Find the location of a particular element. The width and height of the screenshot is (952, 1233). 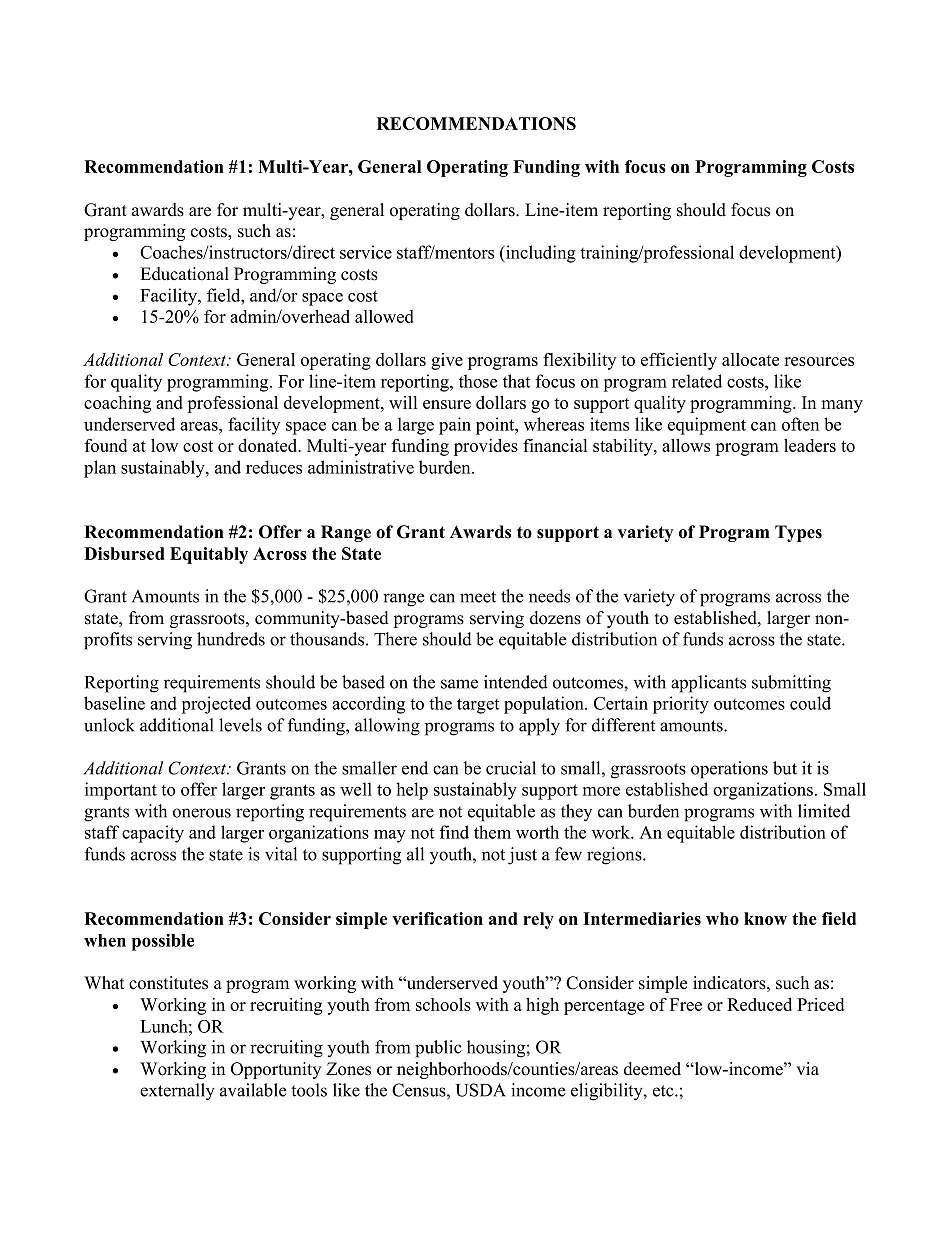

meet is located at coordinates (478, 597).
